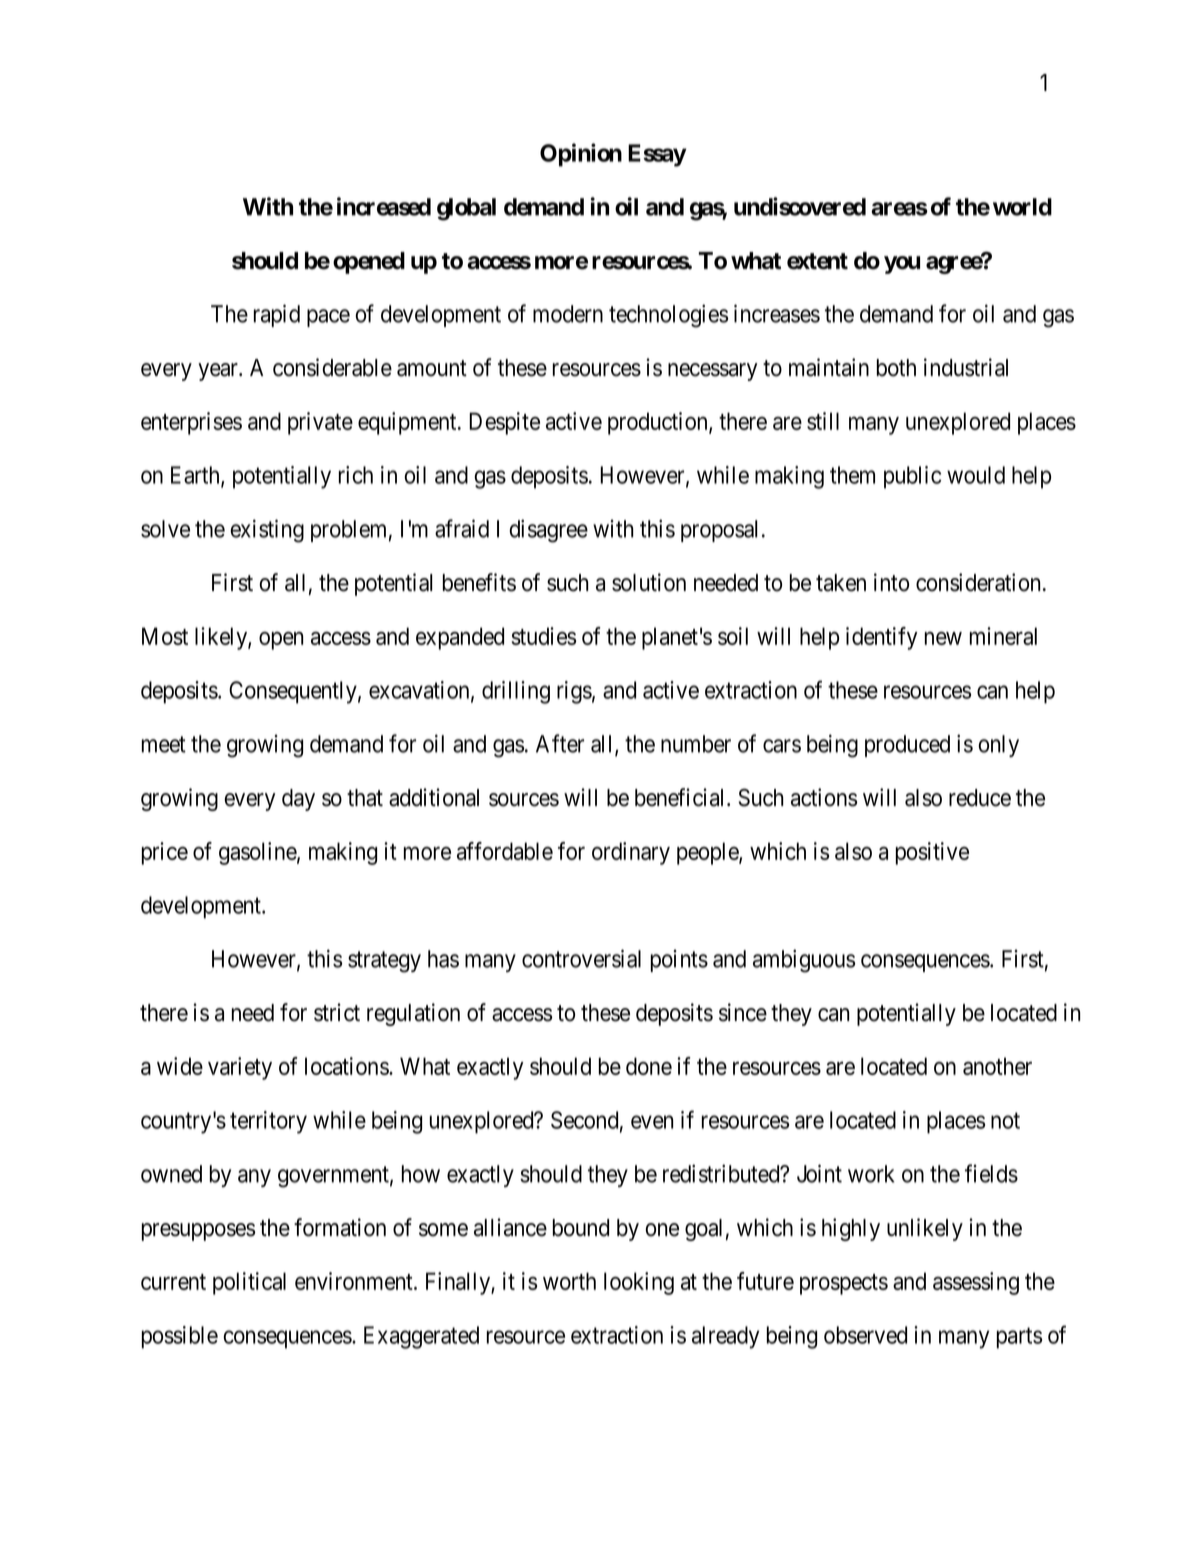 The height and width of the screenshot is (1542, 1192). Describe the element at coordinates (912, 477) in the screenshot. I see `public` at that location.
